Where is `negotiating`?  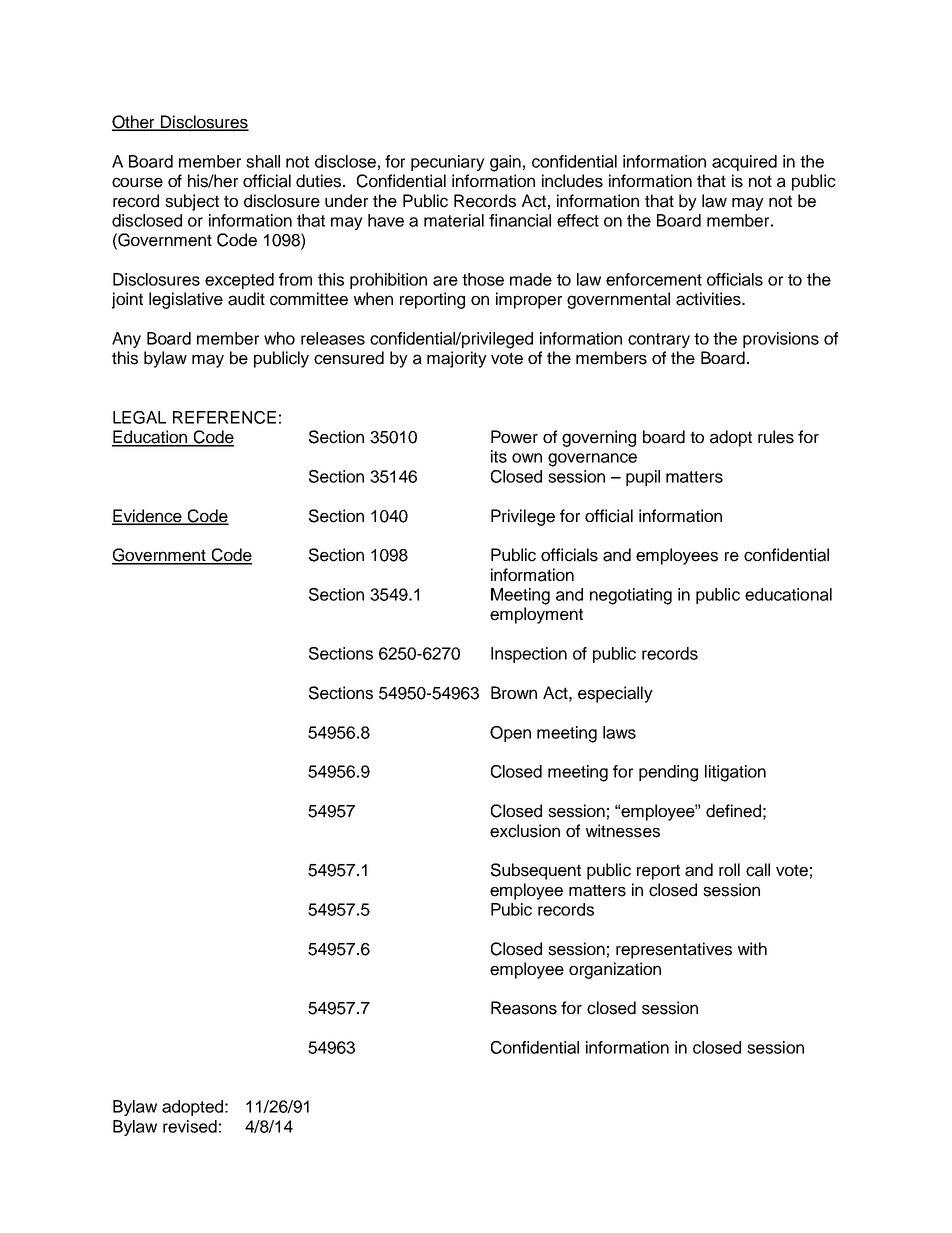 negotiating is located at coordinates (631, 596).
